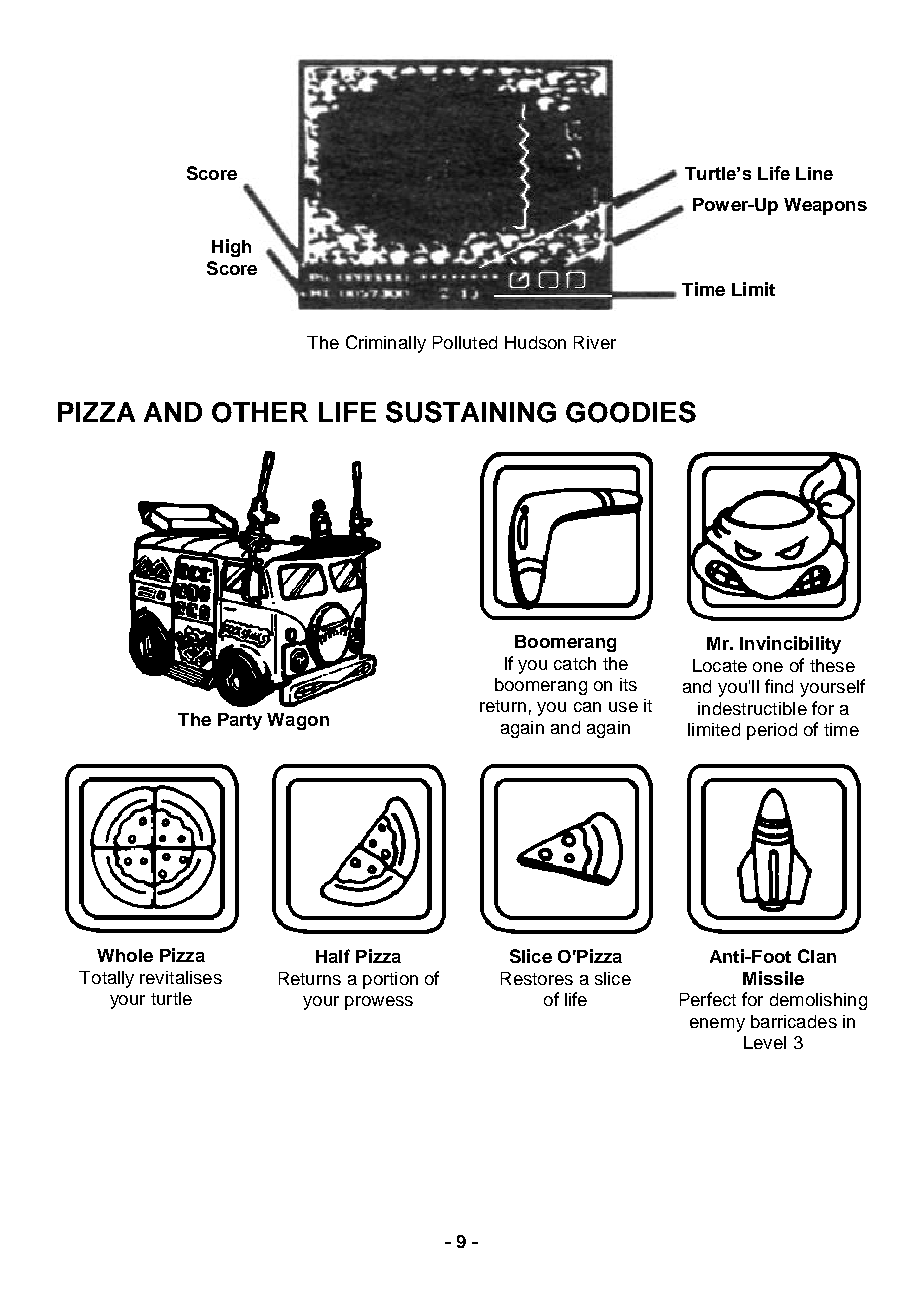 The height and width of the image is (1307, 924). I want to click on Polluted, so click(465, 342).
